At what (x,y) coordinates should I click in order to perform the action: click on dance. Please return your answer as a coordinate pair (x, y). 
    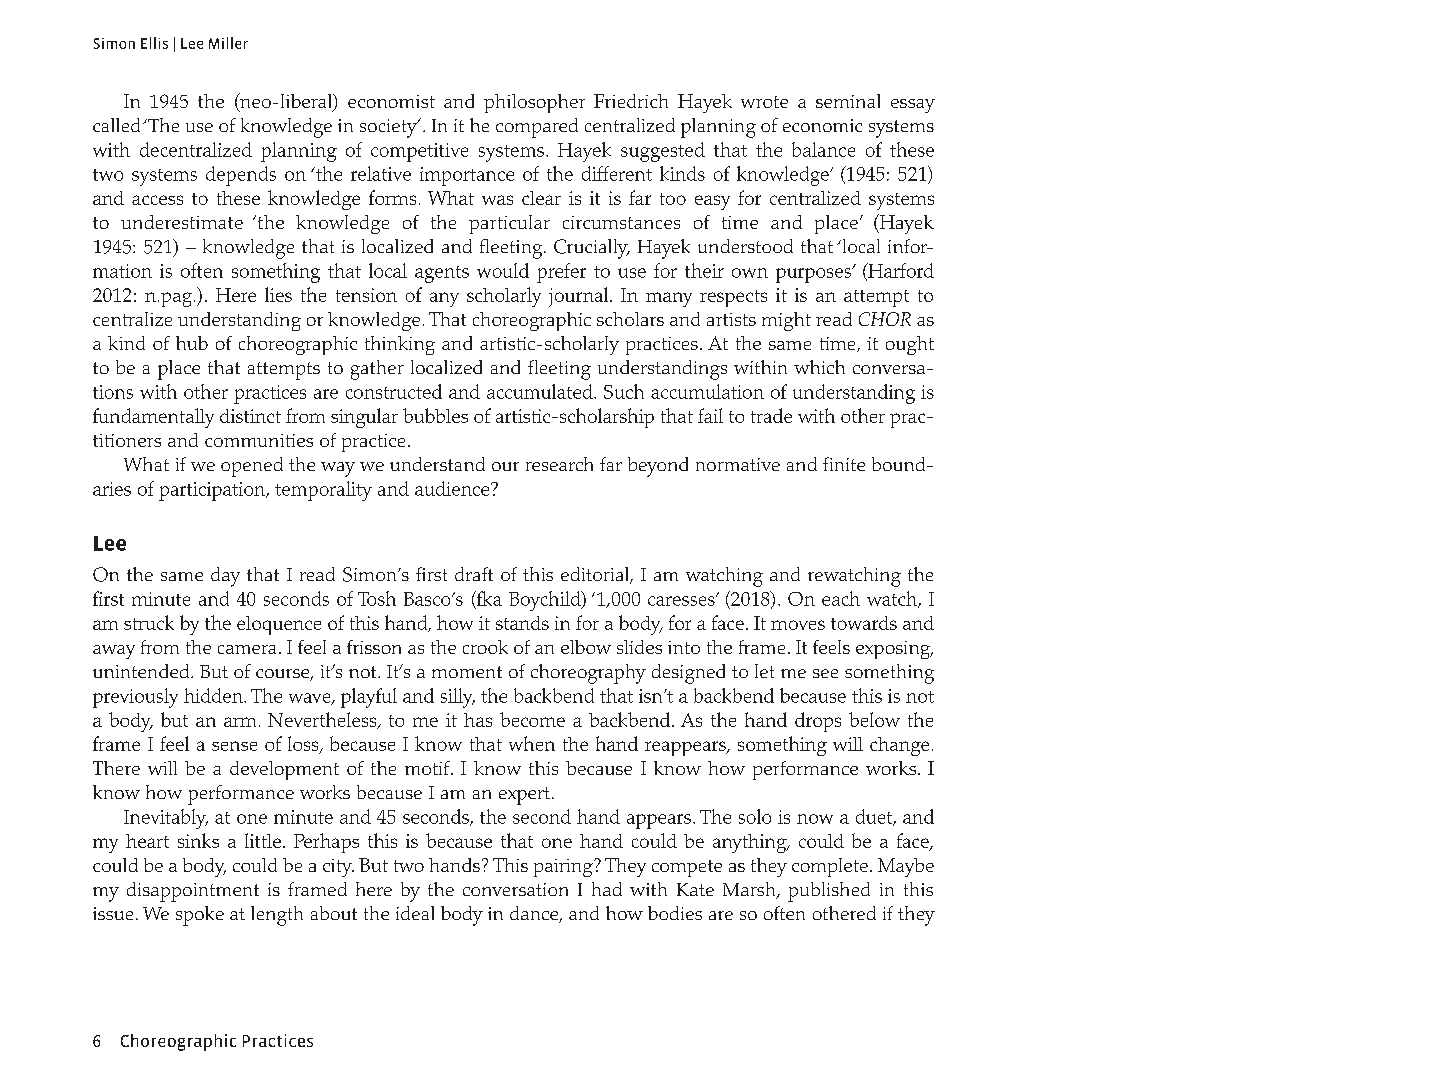
    Looking at the image, I should click on (535, 914).
